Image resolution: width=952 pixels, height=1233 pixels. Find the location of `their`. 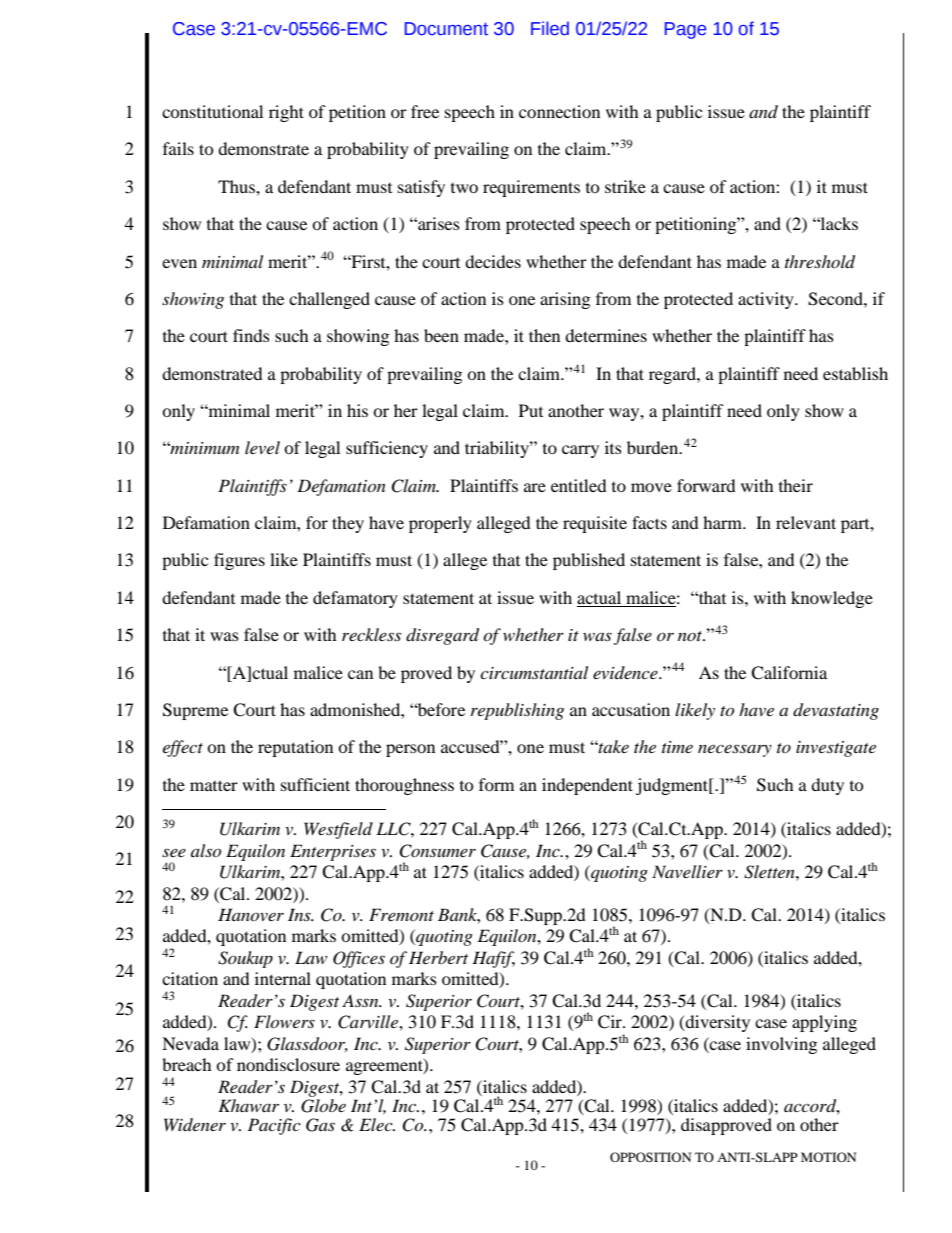

their is located at coordinates (796, 485).
